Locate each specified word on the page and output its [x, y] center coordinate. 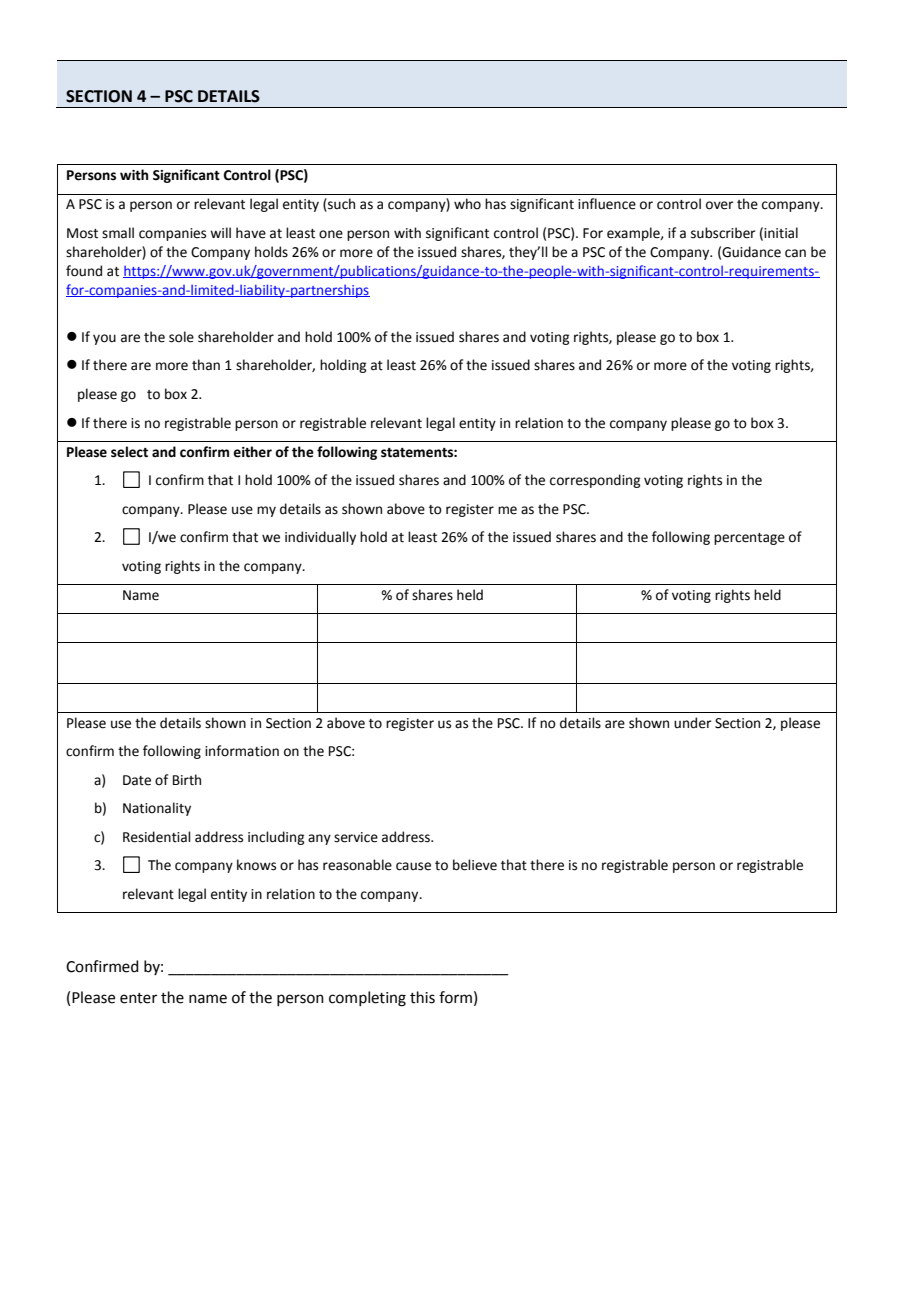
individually [320, 538]
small [118, 233]
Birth [187, 780]
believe [475, 865]
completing [367, 999]
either [252, 452]
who [467, 204]
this [422, 997]
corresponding [595, 481]
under [693, 723]
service [356, 837]
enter [138, 998]
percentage [749, 539]
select [129, 452]
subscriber [723, 233]
